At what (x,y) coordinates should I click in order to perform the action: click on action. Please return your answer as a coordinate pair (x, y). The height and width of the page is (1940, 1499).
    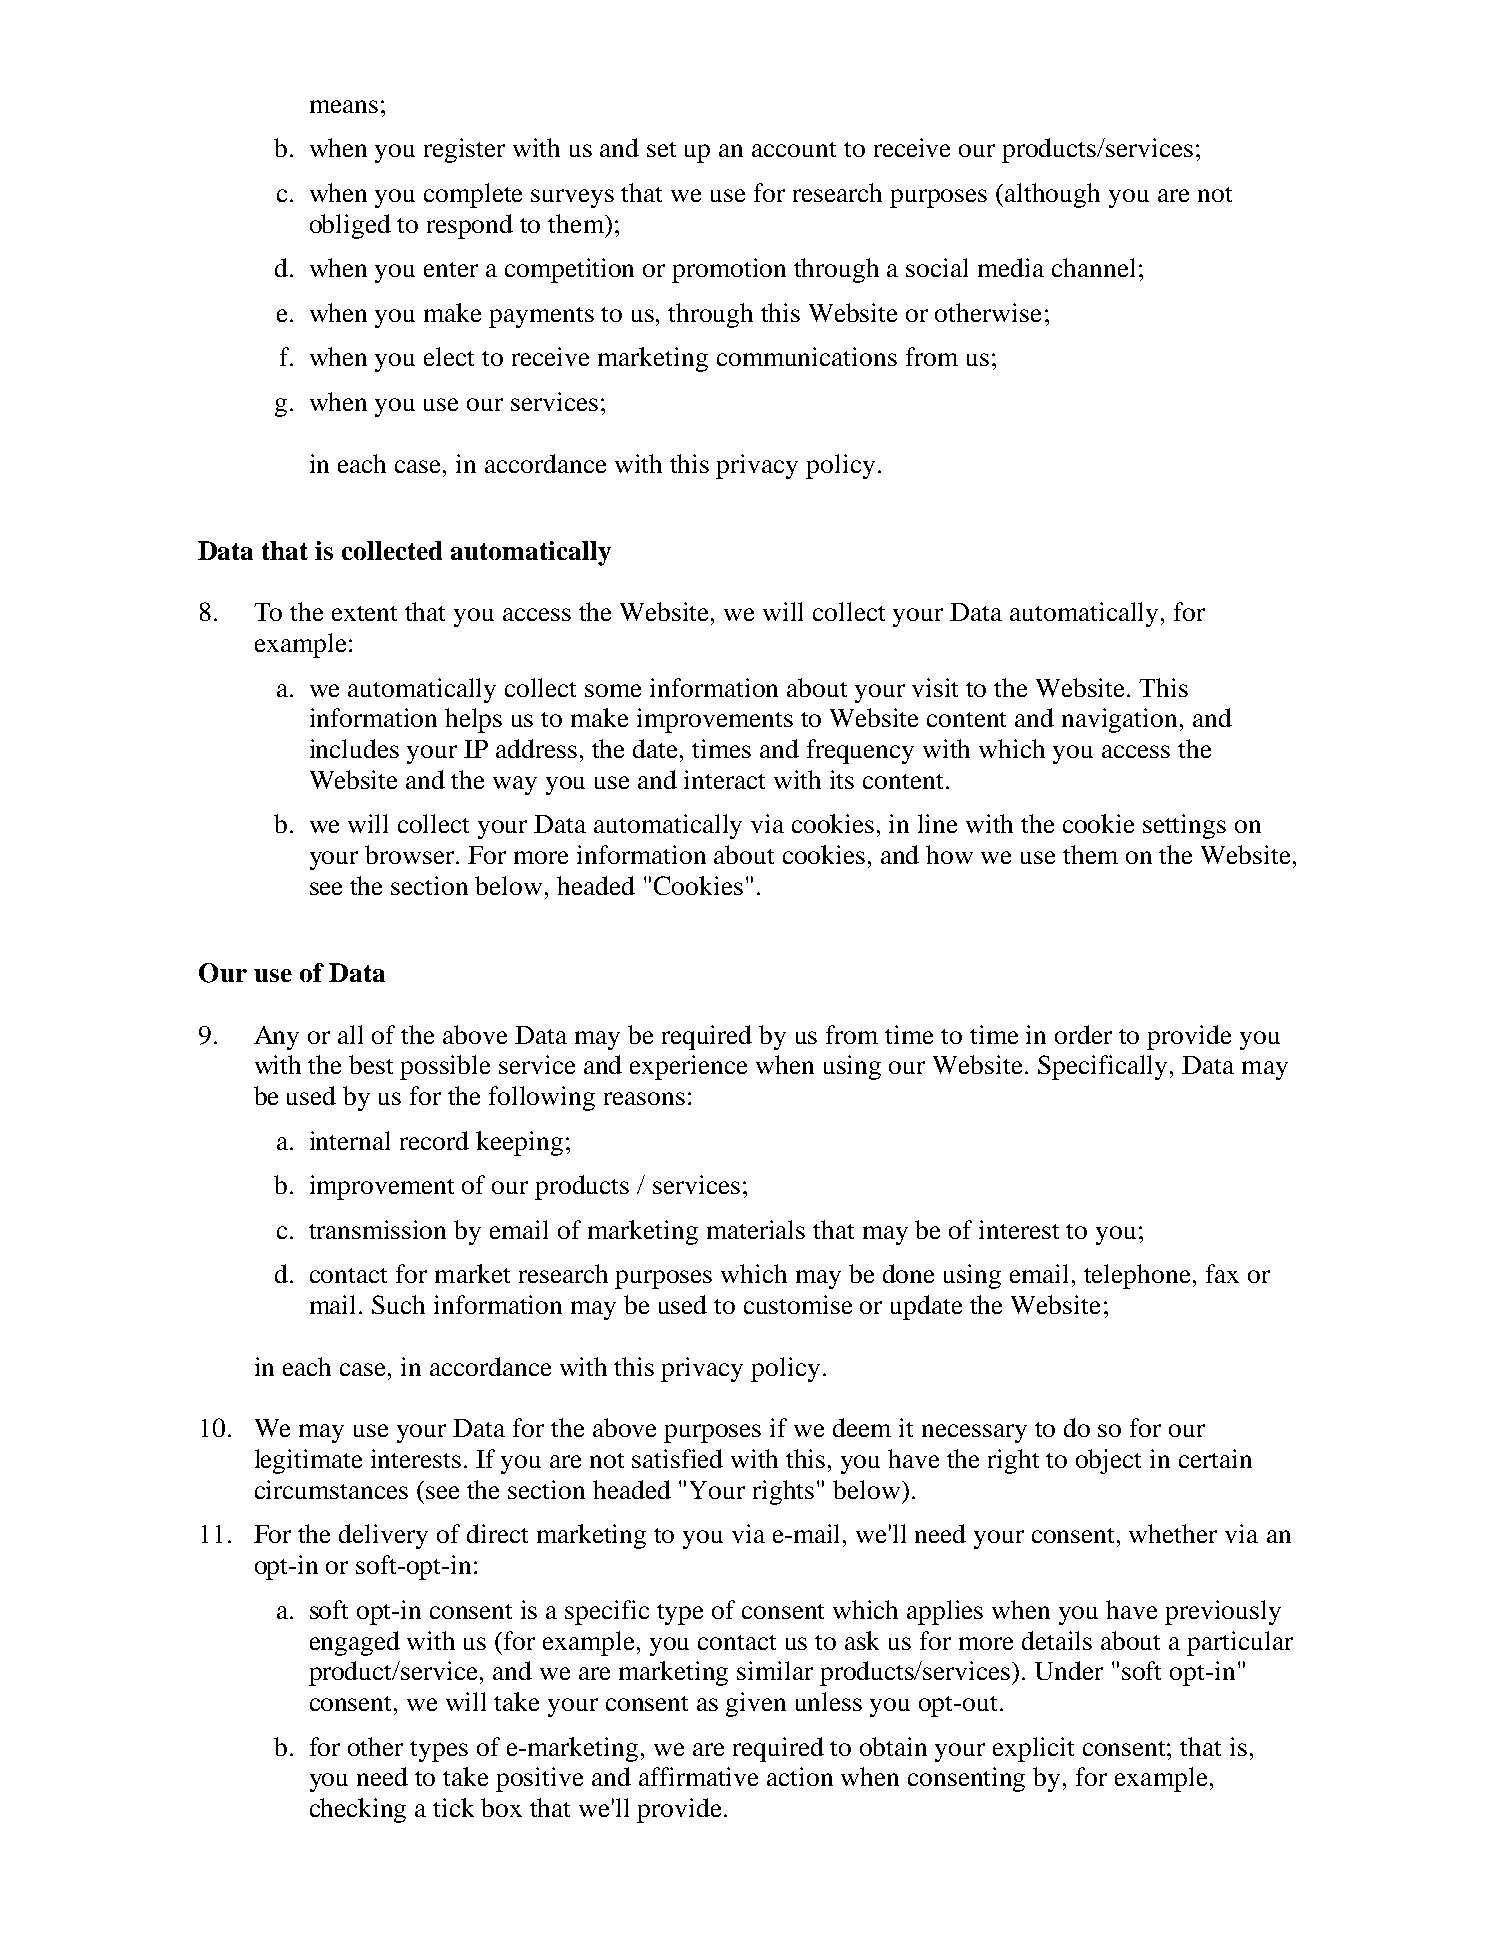
    Looking at the image, I should click on (800, 1776).
